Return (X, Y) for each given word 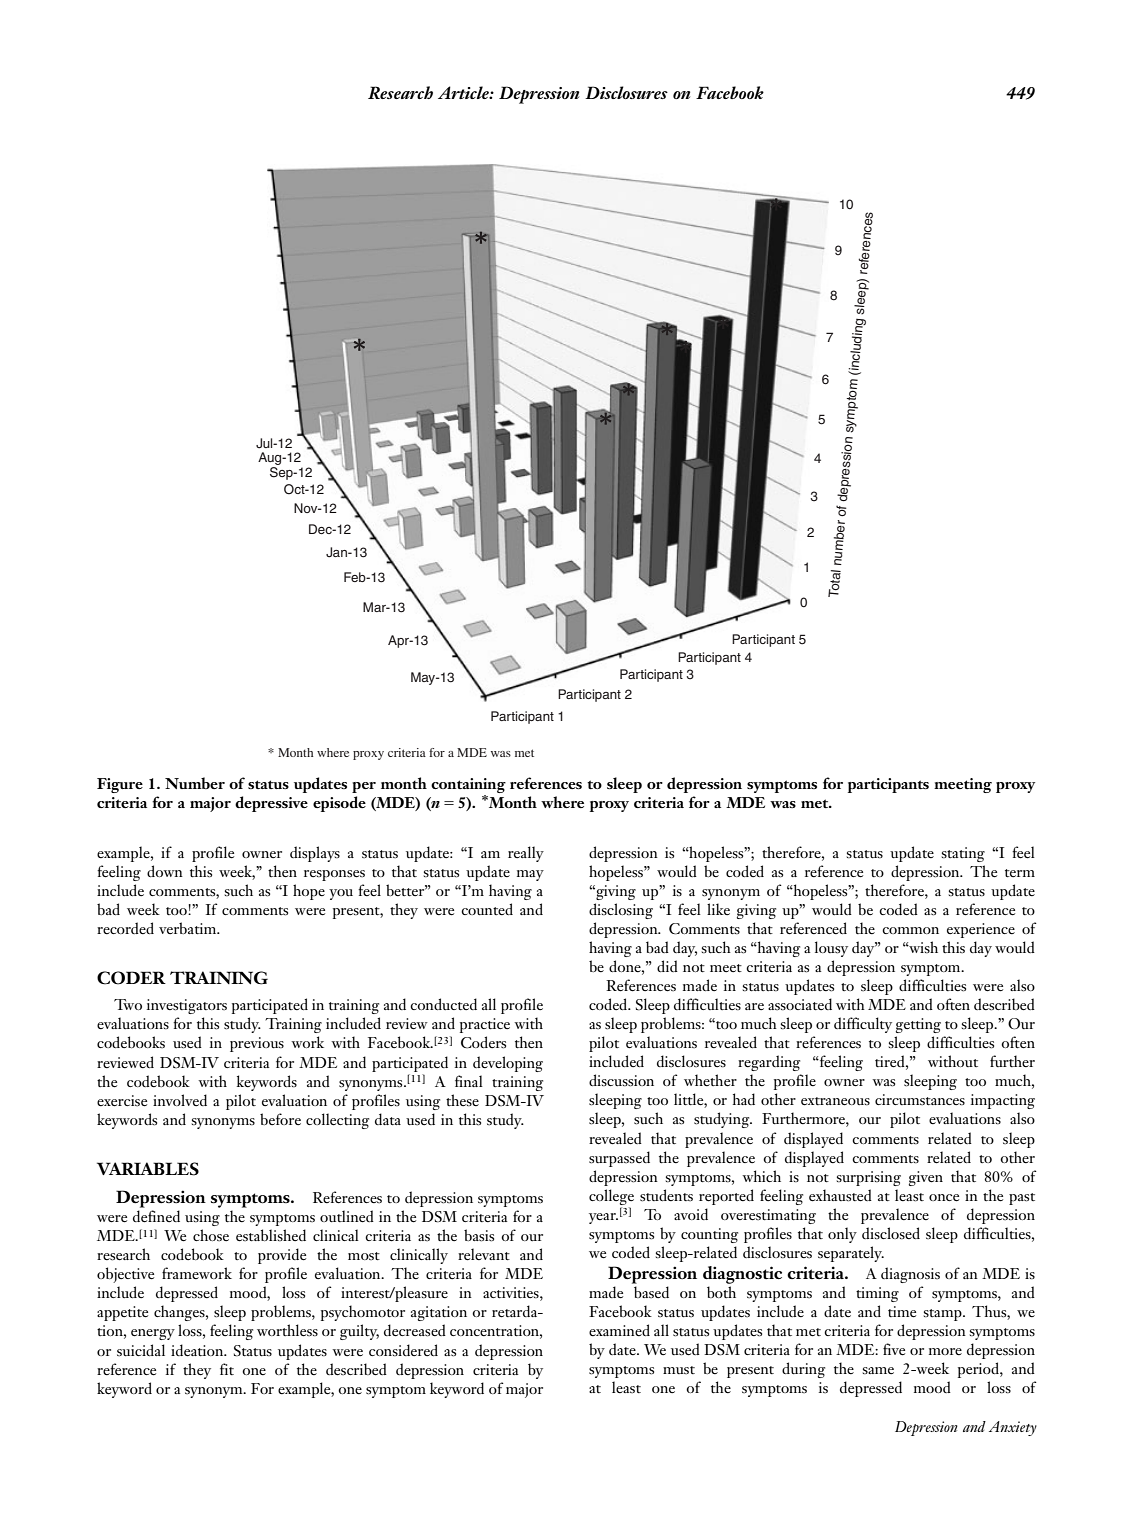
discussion (621, 1080)
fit (227, 1369)
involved (180, 1100)
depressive (271, 804)
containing (468, 785)
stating (963, 854)
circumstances (920, 1100)
